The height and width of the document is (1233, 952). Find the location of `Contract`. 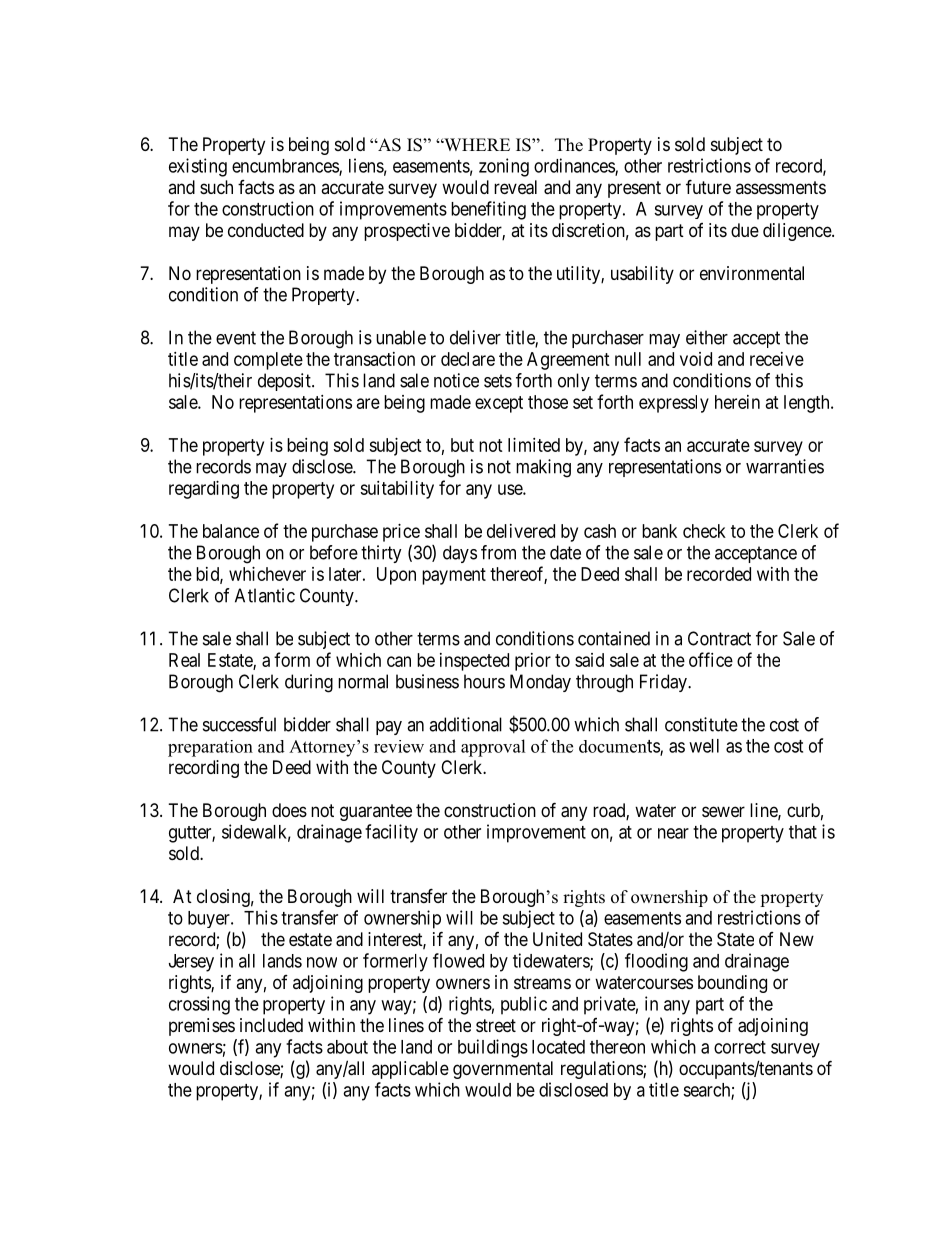

Contract is located at coordinates (719, 638).
